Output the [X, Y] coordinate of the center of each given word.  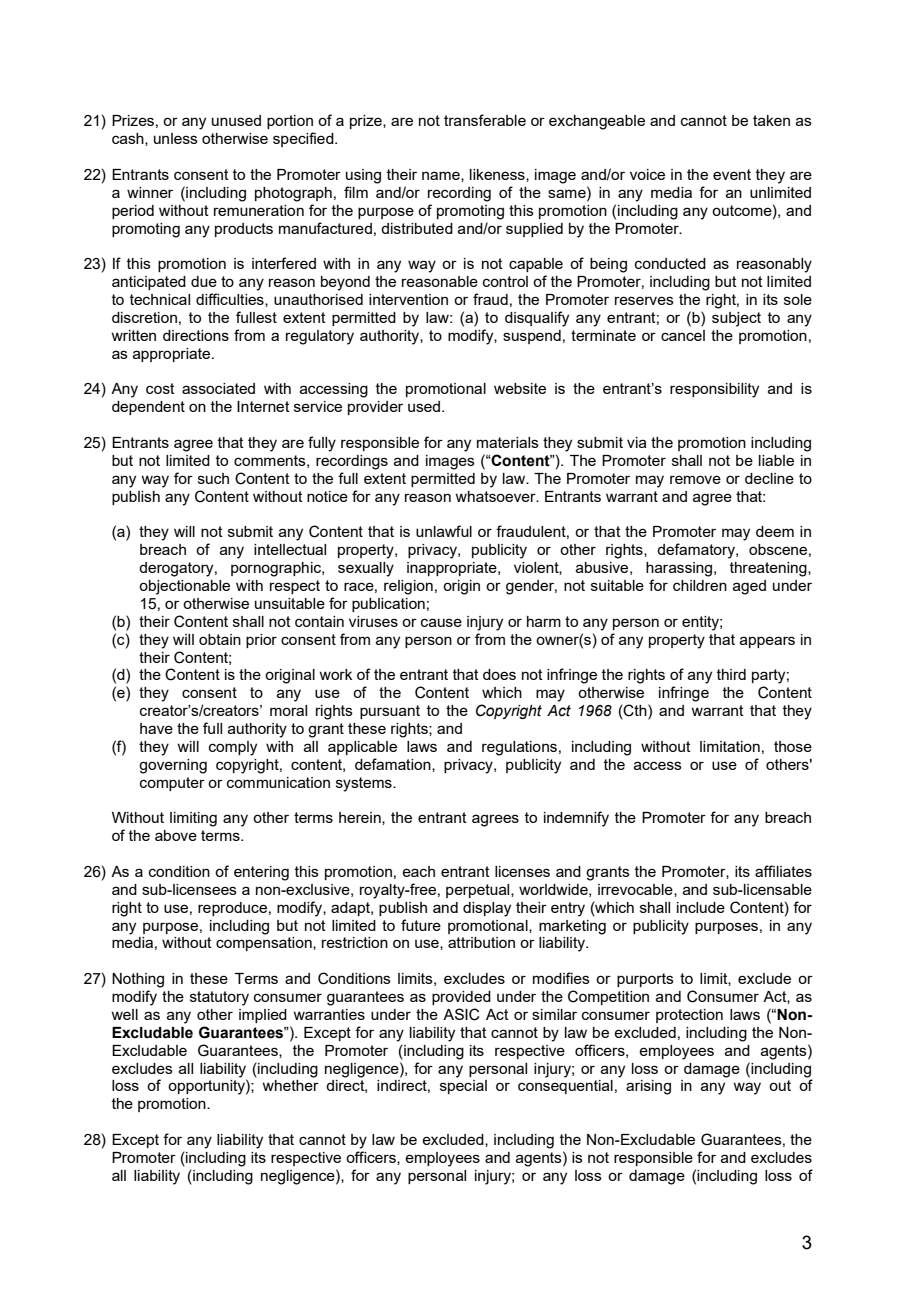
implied [263, 1016]
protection [689, 1016]
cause [441, 622]
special [463, 1087]
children [700, 585]
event [732, 174]
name [442, 176]
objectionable [184, 587]
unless [176, 138]
